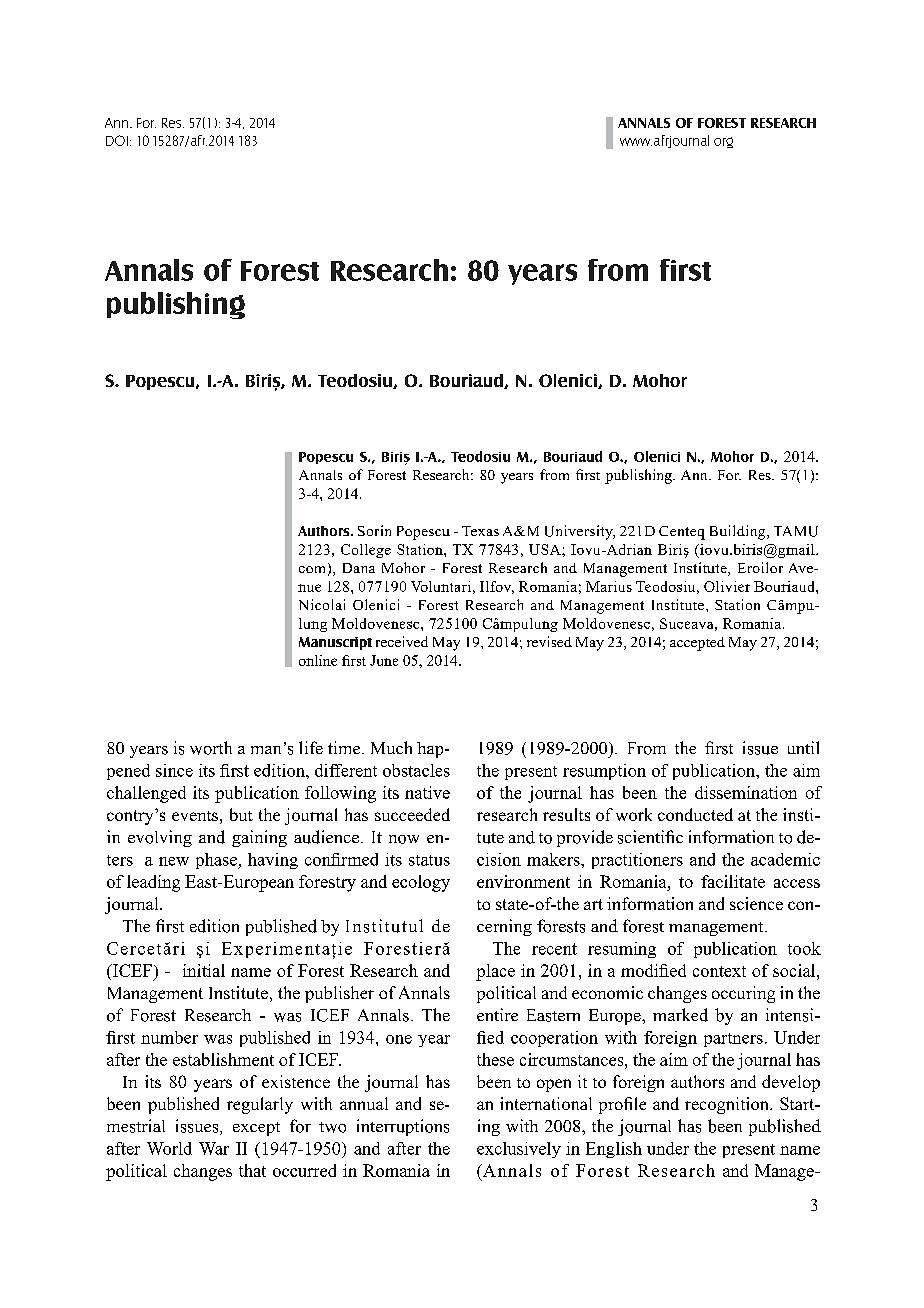  Describe the element at coordinates (427, 792) in the document. I see `native` at that location.
